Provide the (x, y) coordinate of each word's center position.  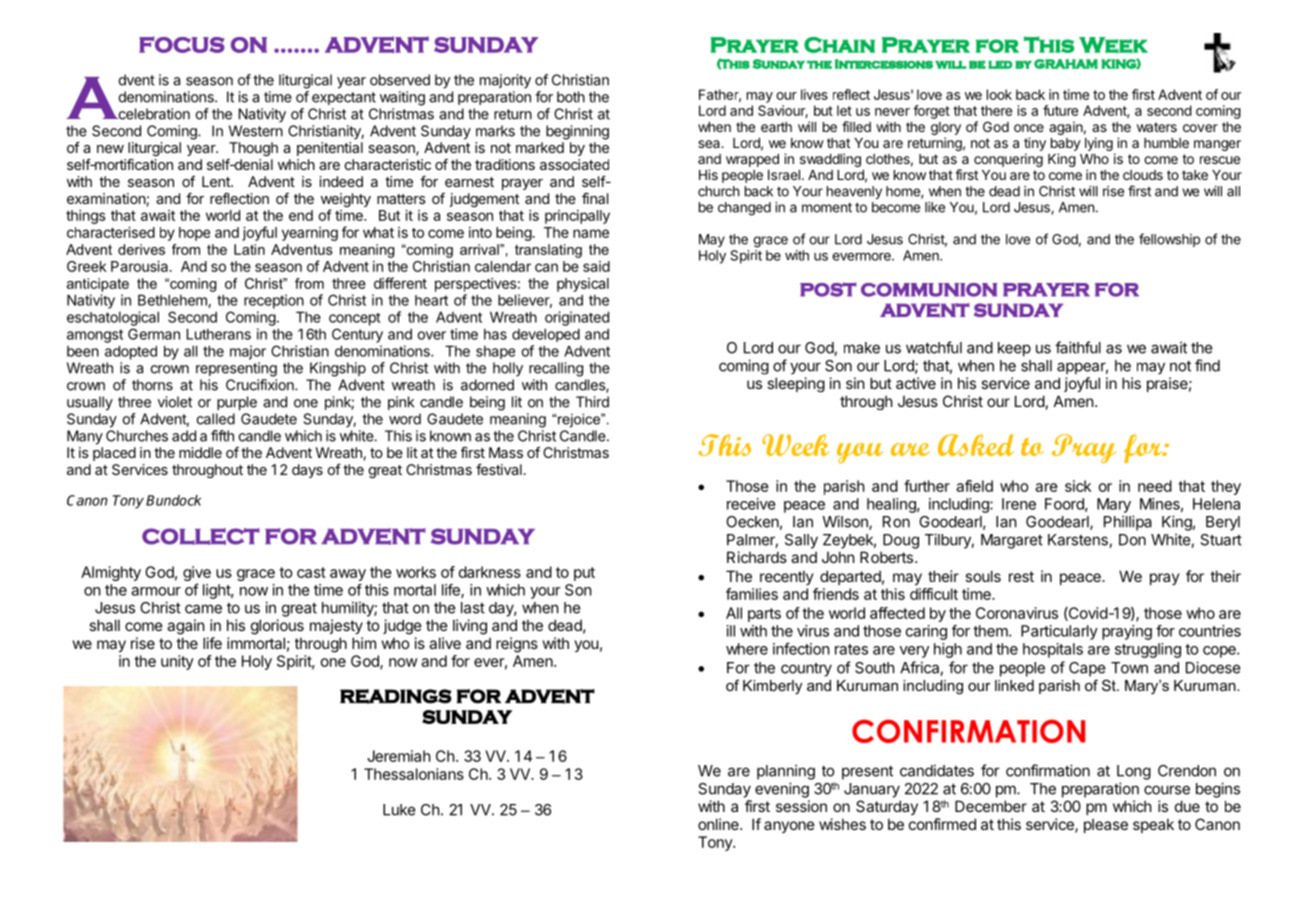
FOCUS (182, 44)
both (571, 97)
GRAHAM (1066, 64)
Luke (399, 810)
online (719, 824)
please (1106, 825)
